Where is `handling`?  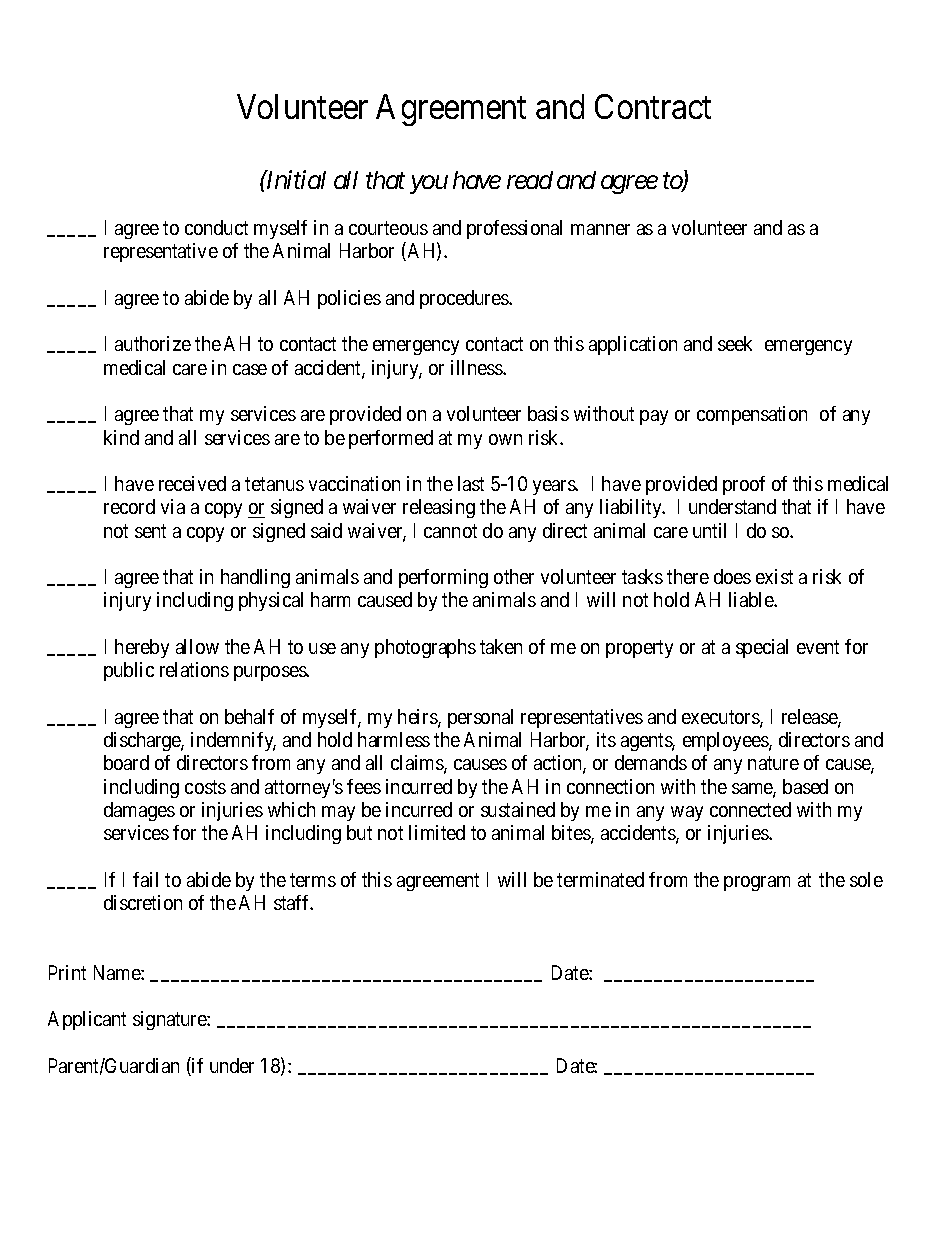
handling is located at coordinates (255, 578).
